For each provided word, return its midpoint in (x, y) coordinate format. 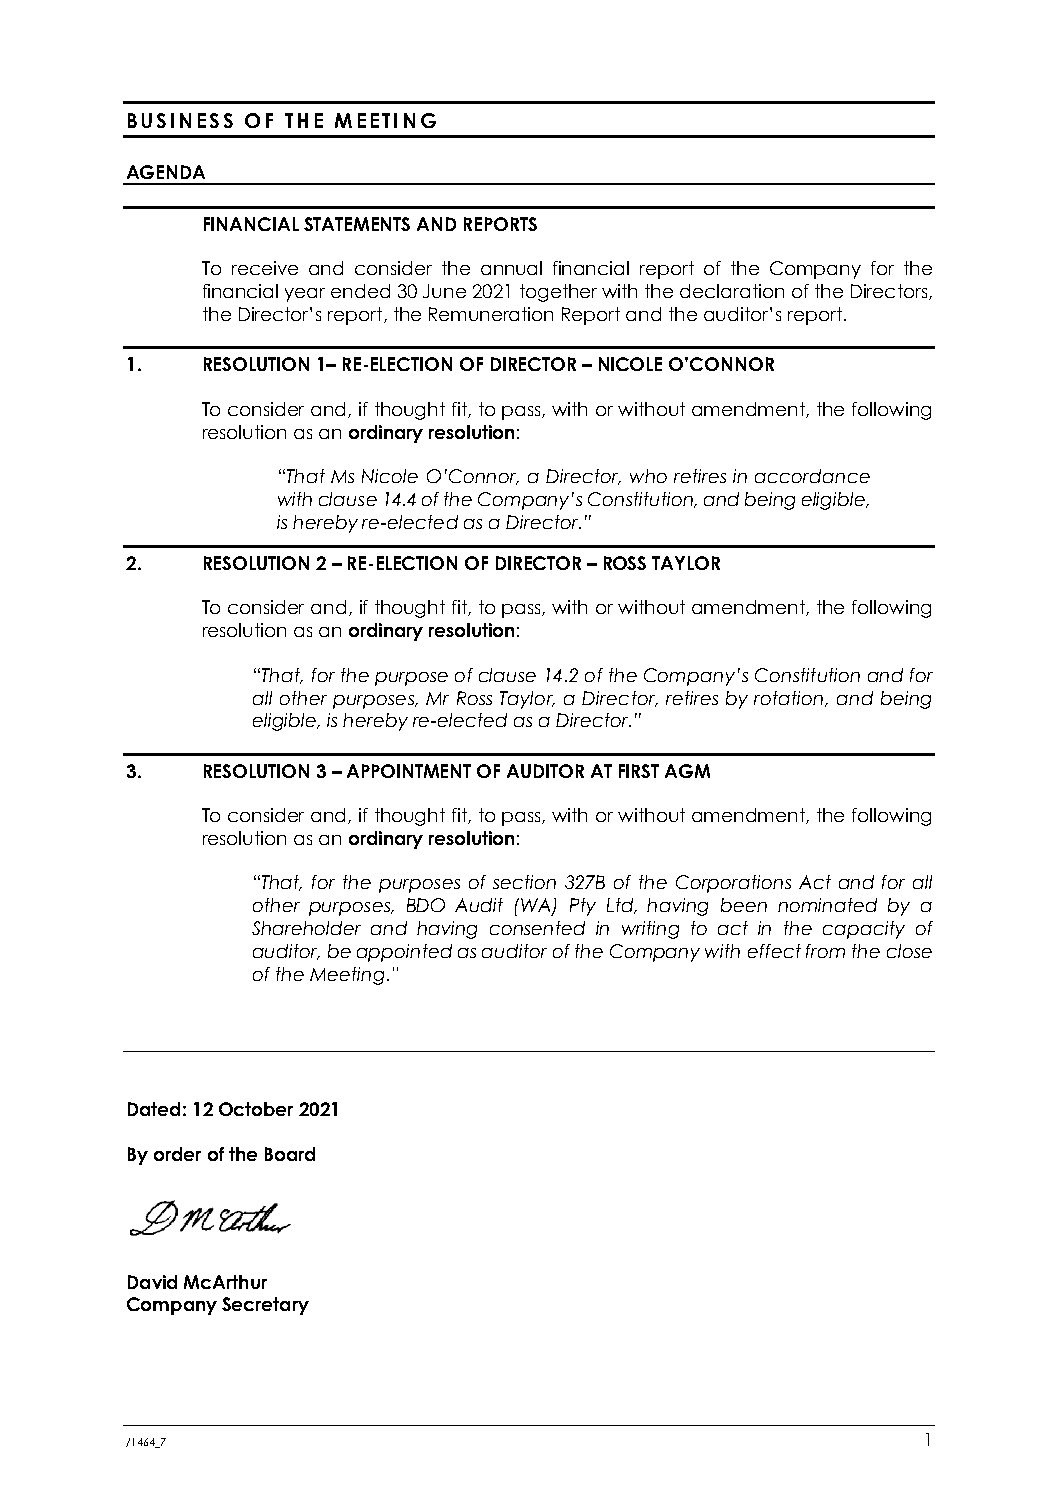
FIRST (639, 771)
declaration (732, 291)
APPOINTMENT (409, 771)
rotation (790, 699)
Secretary (265, 1306)
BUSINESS (180, 120)
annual (511, 268)
